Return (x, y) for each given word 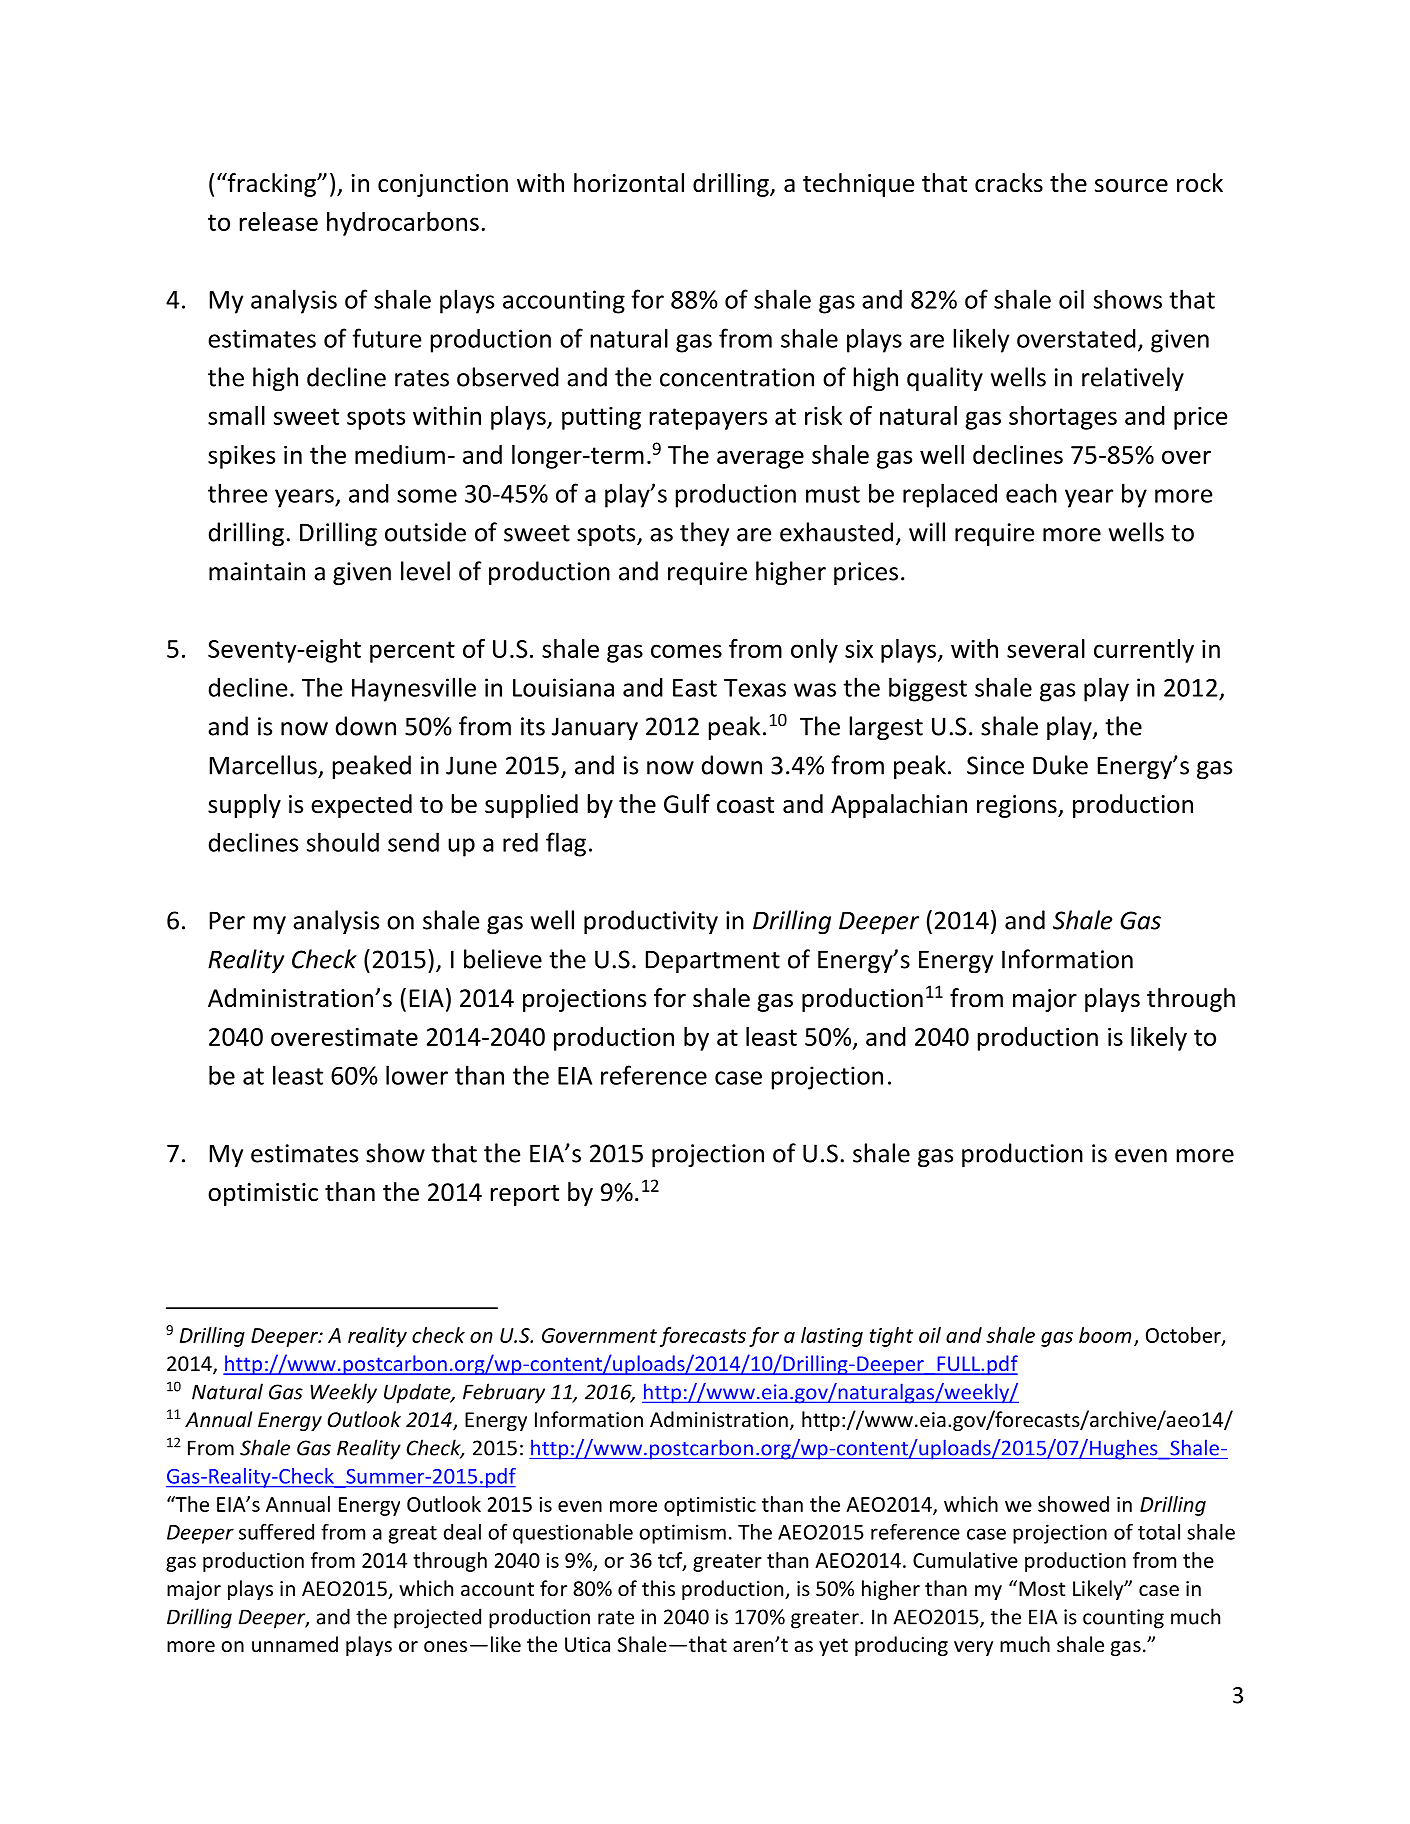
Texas (755, 688)
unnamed (295, 1644)
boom (1105, 1335)
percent (412, 652)
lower (417, 1075)
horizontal (629, 183)
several (1046, 648)
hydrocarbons (403, 224)
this (658, 1588)
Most (1042, 1589)
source (1131, 186)
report (525, 1195)
